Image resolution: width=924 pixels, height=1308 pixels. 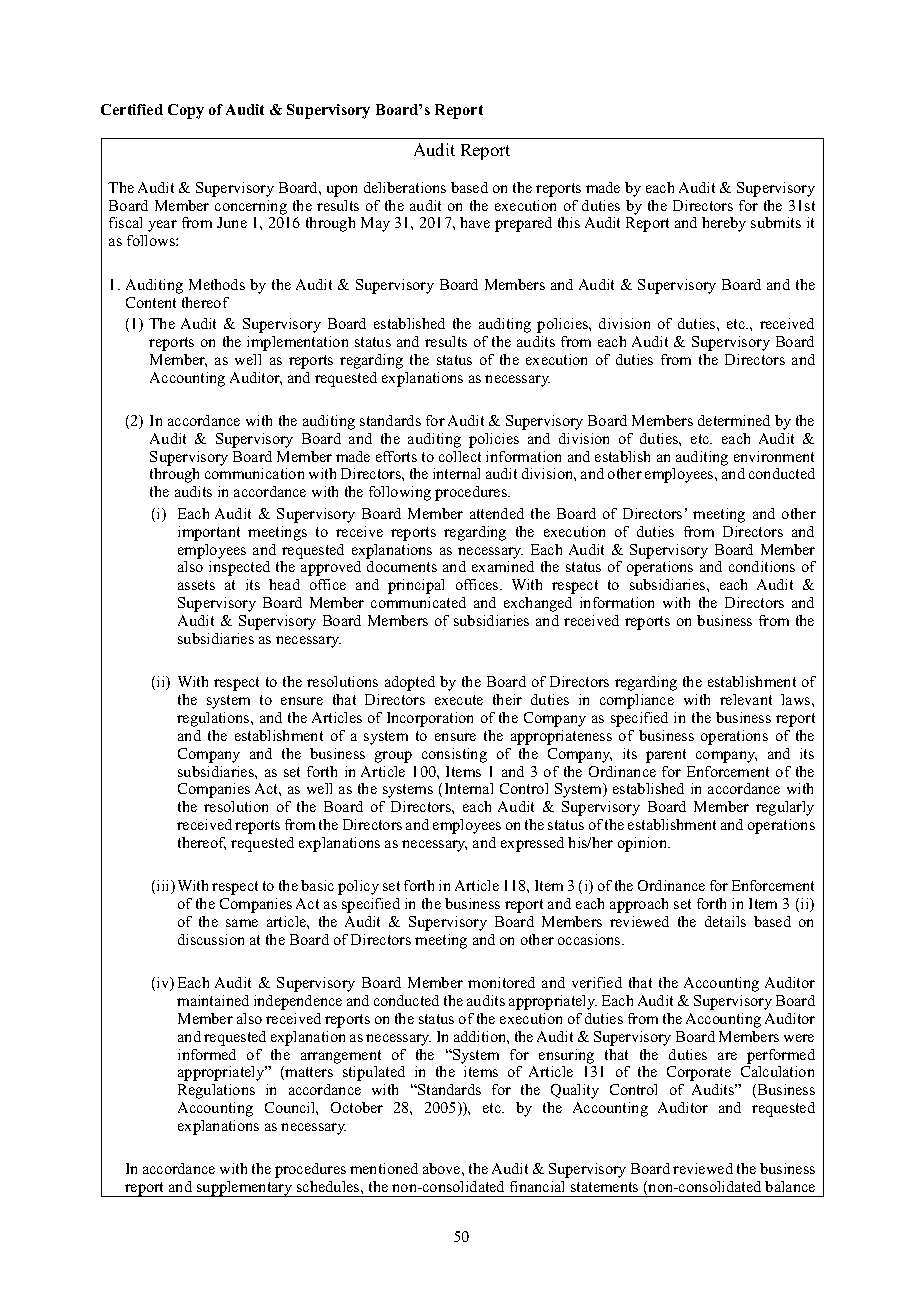 What do you see at coordinates (785, 808) in the screenshot?
I see `regularly` at bounding box center [785, 808].
